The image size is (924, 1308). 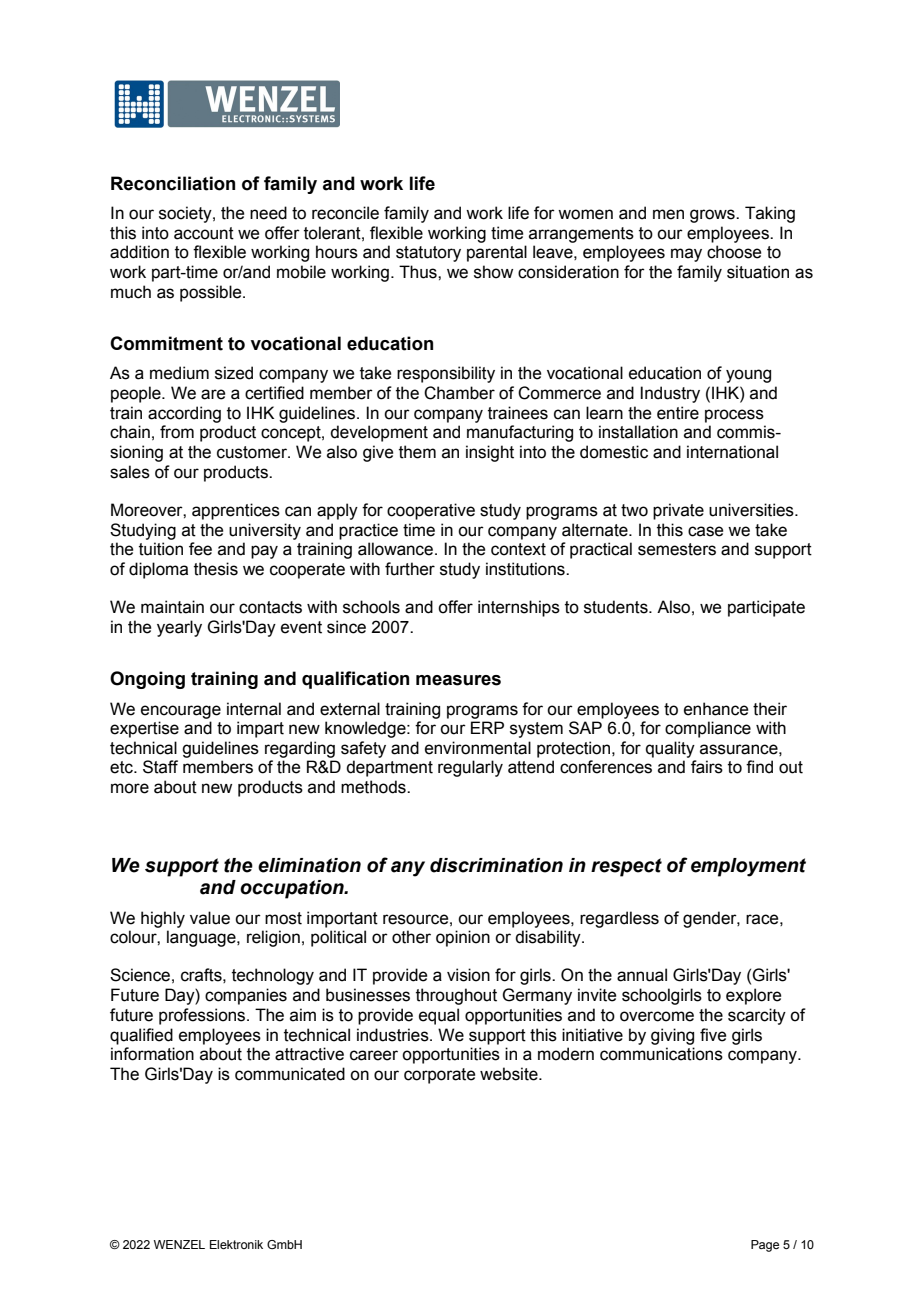 I want to click on account, so click(x=204, y=233).
